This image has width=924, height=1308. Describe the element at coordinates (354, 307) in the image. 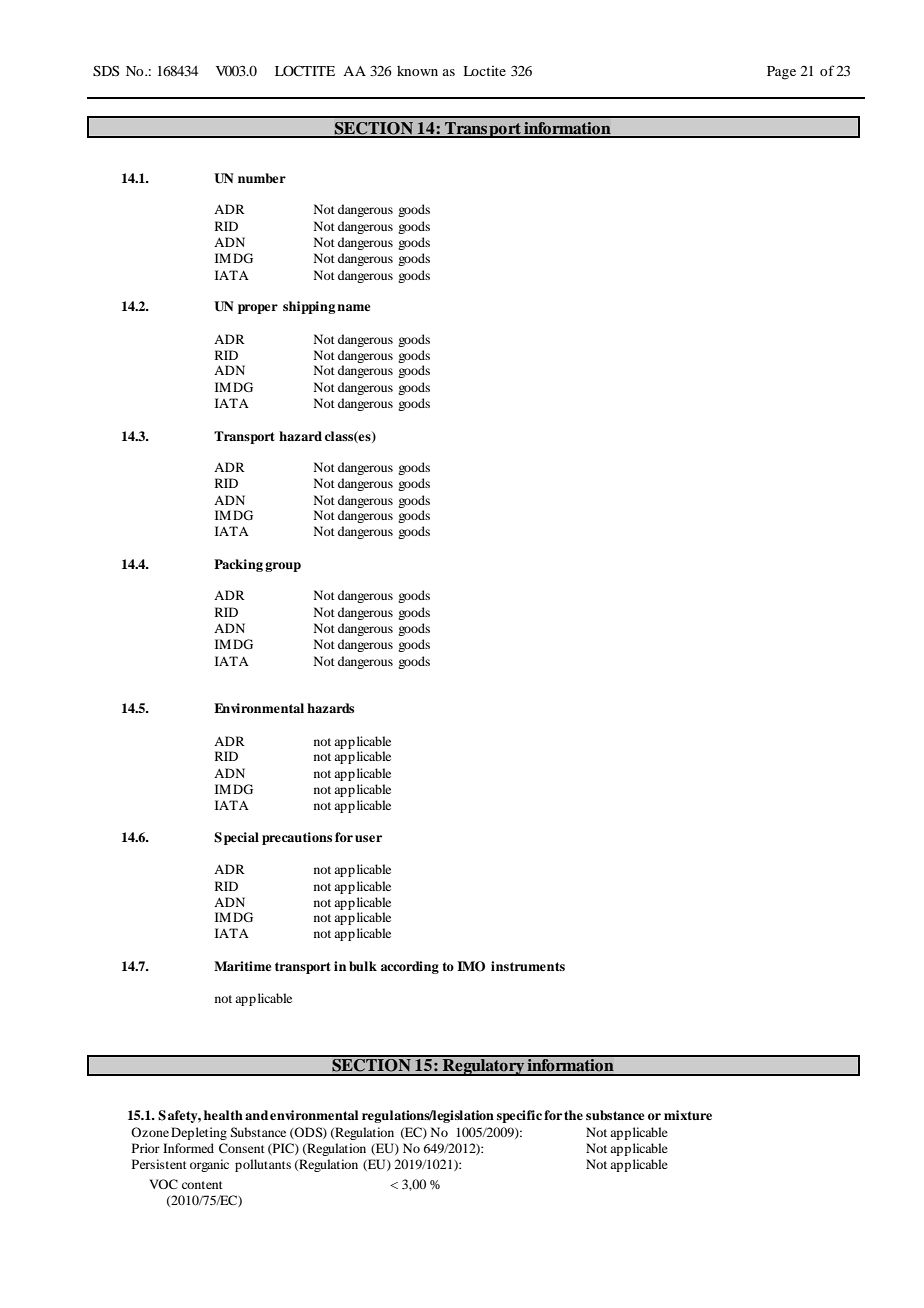

I see `name` at that location.
